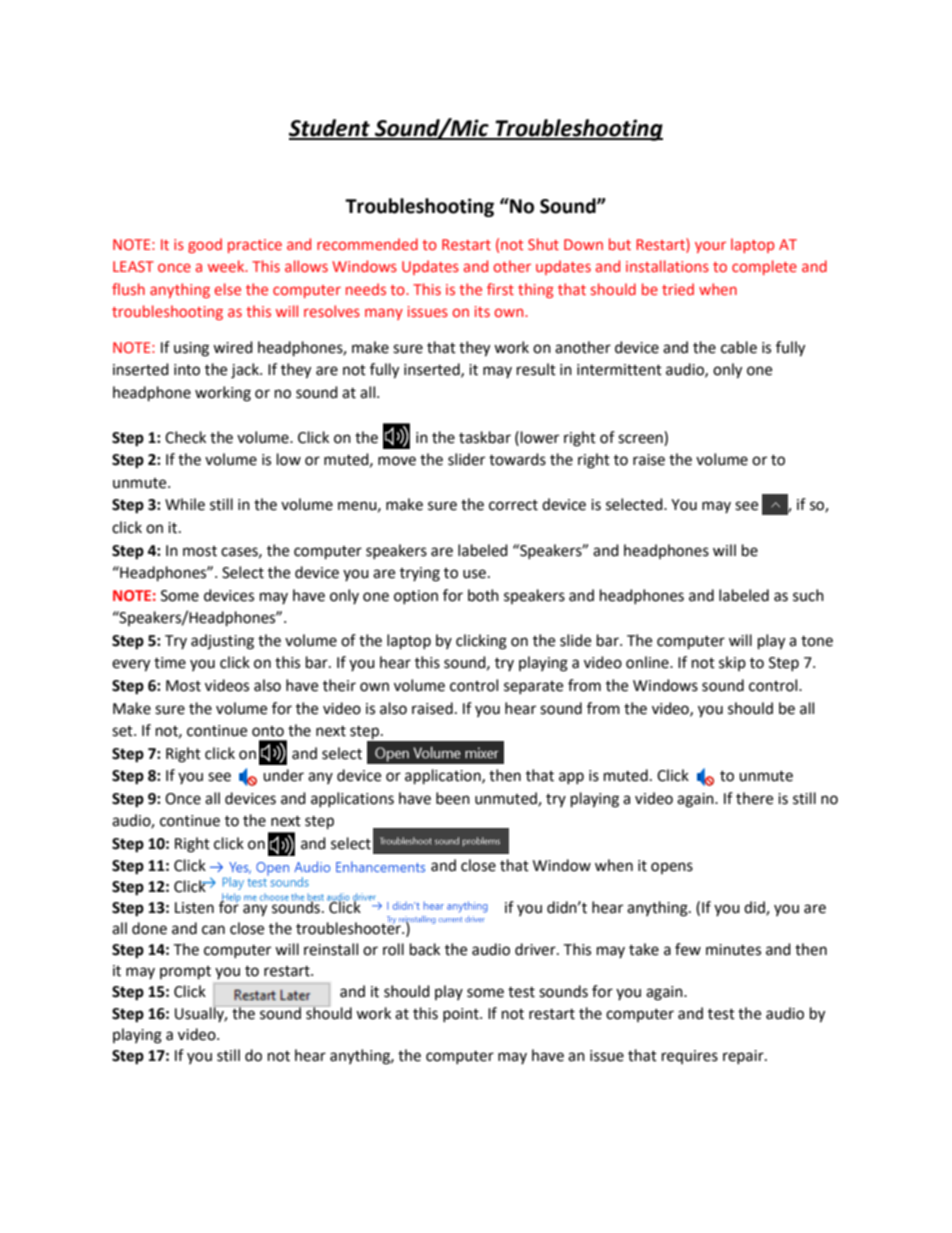  Describe the element at coordinates (710, 247) in the page. I see `your` at that location.
